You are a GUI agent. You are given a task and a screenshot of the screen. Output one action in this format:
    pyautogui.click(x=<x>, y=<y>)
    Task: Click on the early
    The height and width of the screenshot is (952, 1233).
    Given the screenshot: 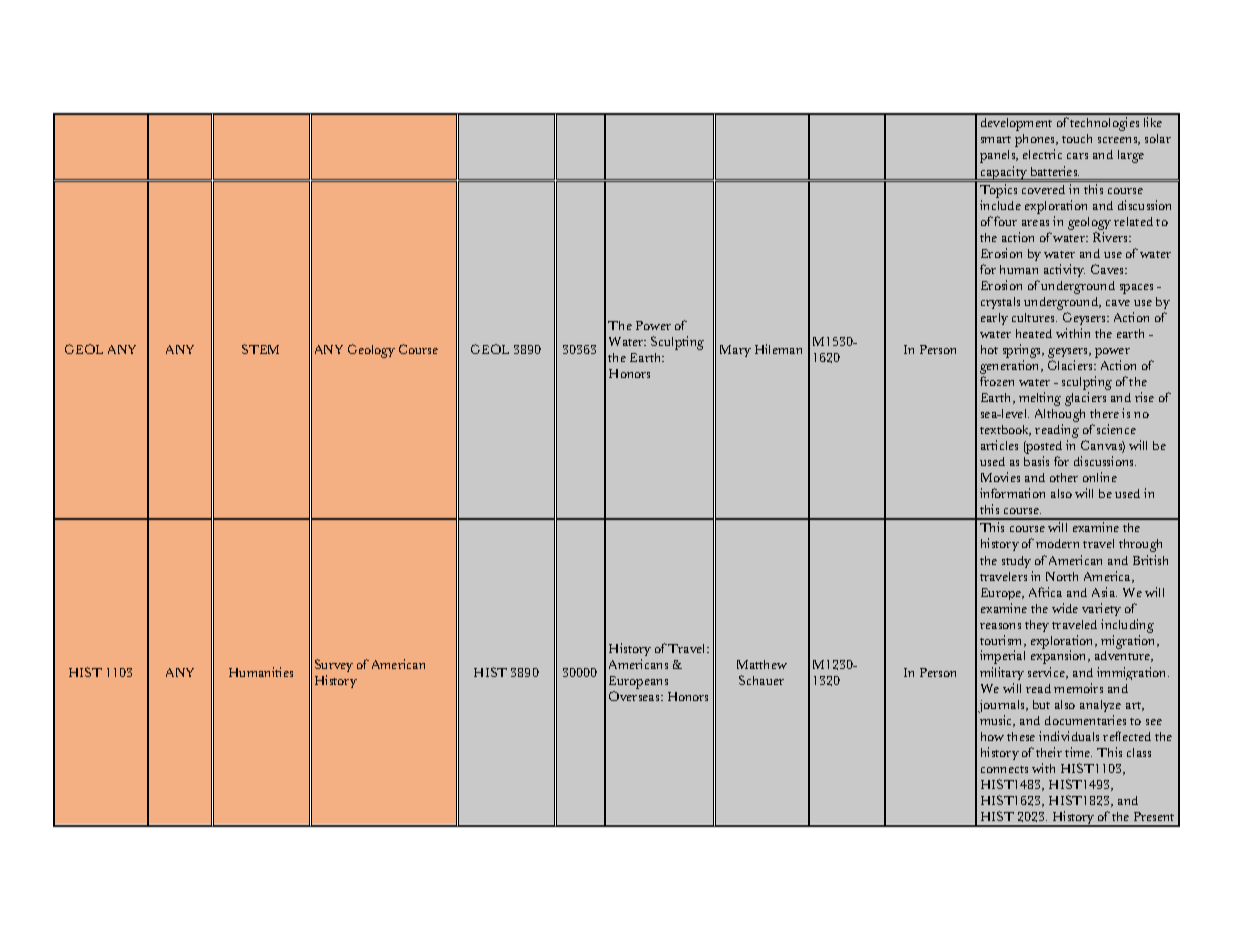 What is the action you would take?
    pyautogui.click(x=994, y=319)
